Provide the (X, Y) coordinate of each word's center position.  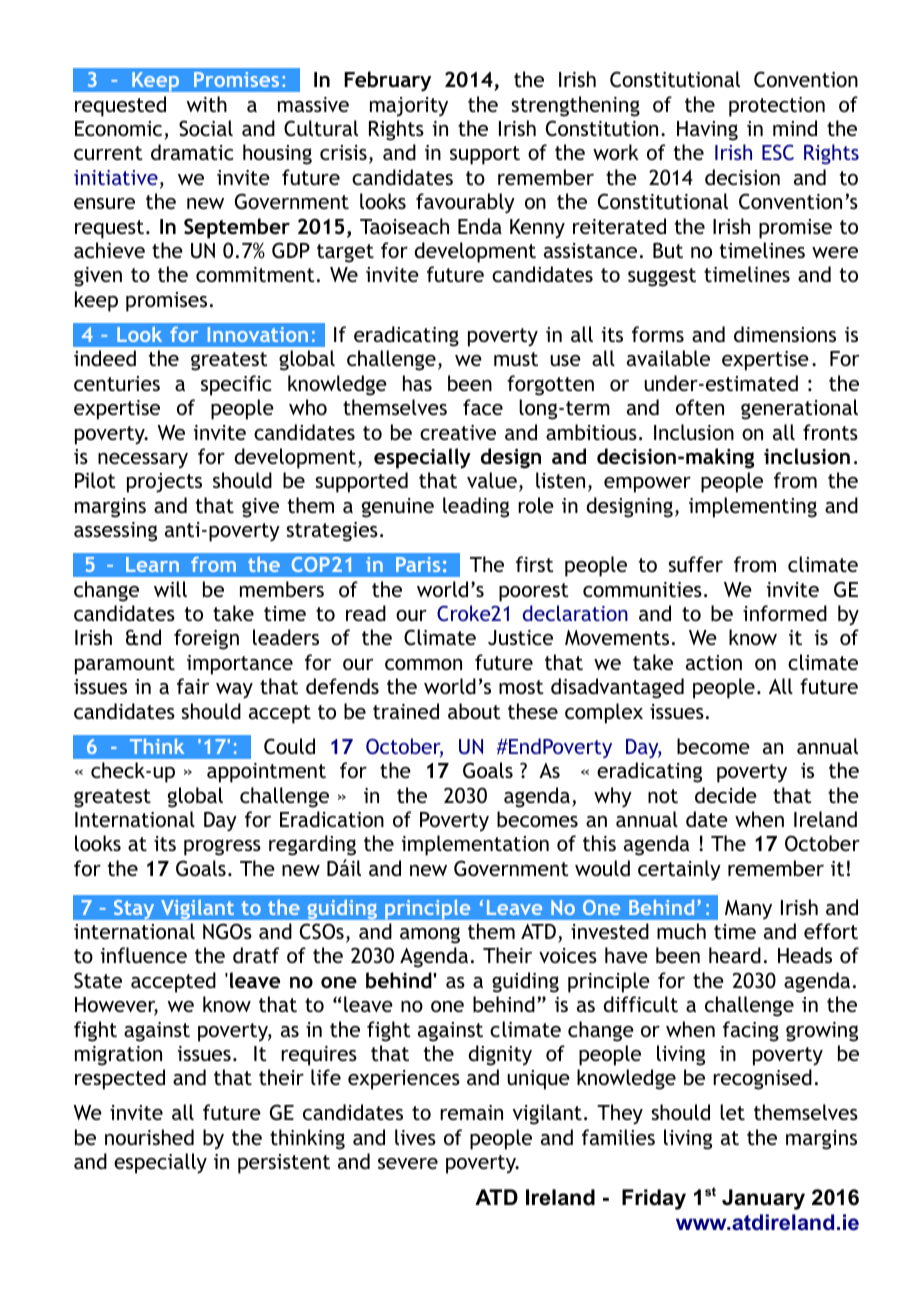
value (492, 480)
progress (222, 847)
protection (777, 107)
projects (164, 483)
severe (408, 1163)
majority (409, 107)
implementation (475, 845)
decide (726, 795)
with (207, 104)
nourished (149, 1137)
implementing (753, 507)
